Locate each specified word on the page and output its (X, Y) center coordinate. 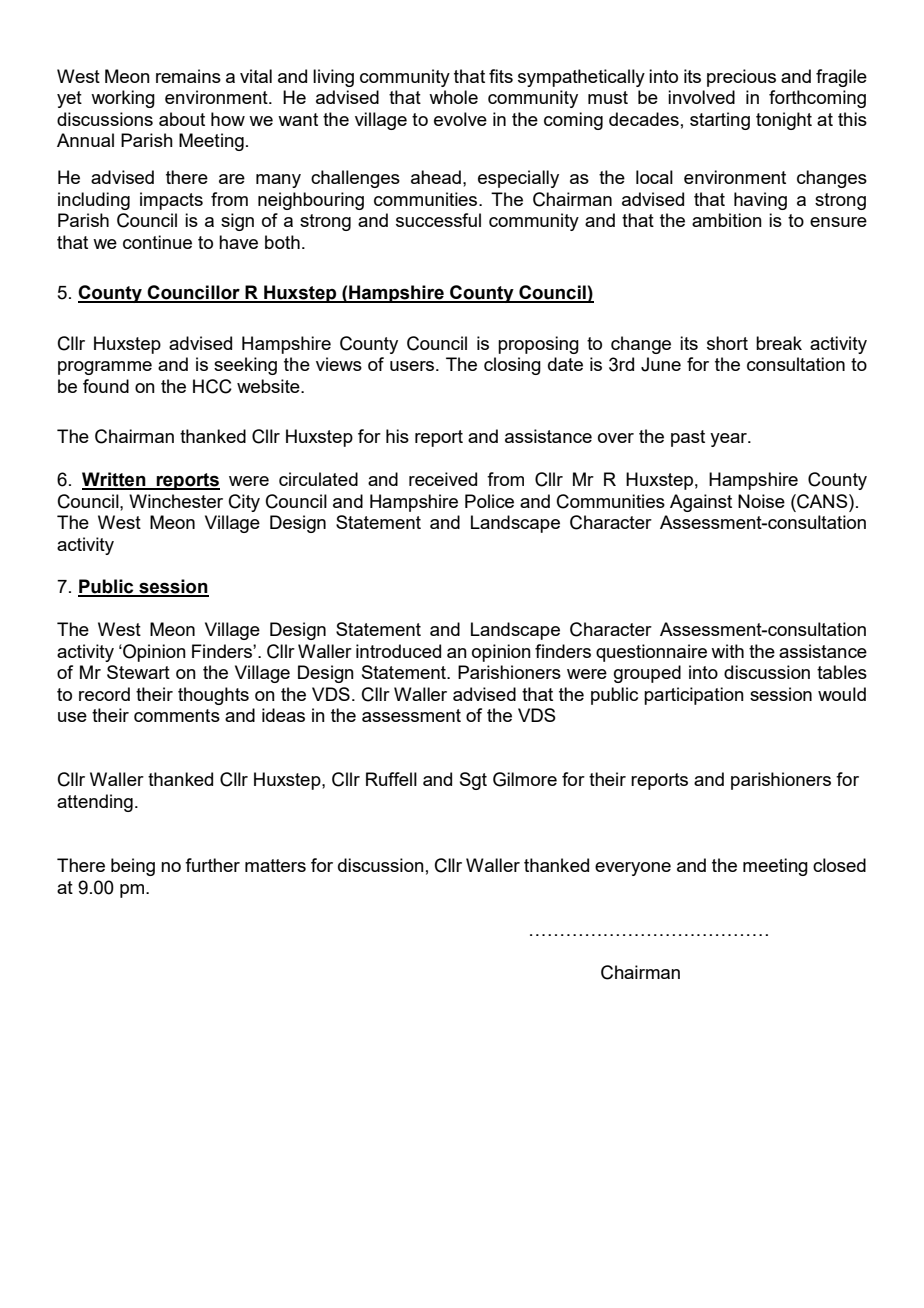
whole (453, 97)
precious (741, 78)
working (123, 99)
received (443, 479)
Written (115, 480)
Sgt (473, 781)
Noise (761, 501)
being (133, 867)
